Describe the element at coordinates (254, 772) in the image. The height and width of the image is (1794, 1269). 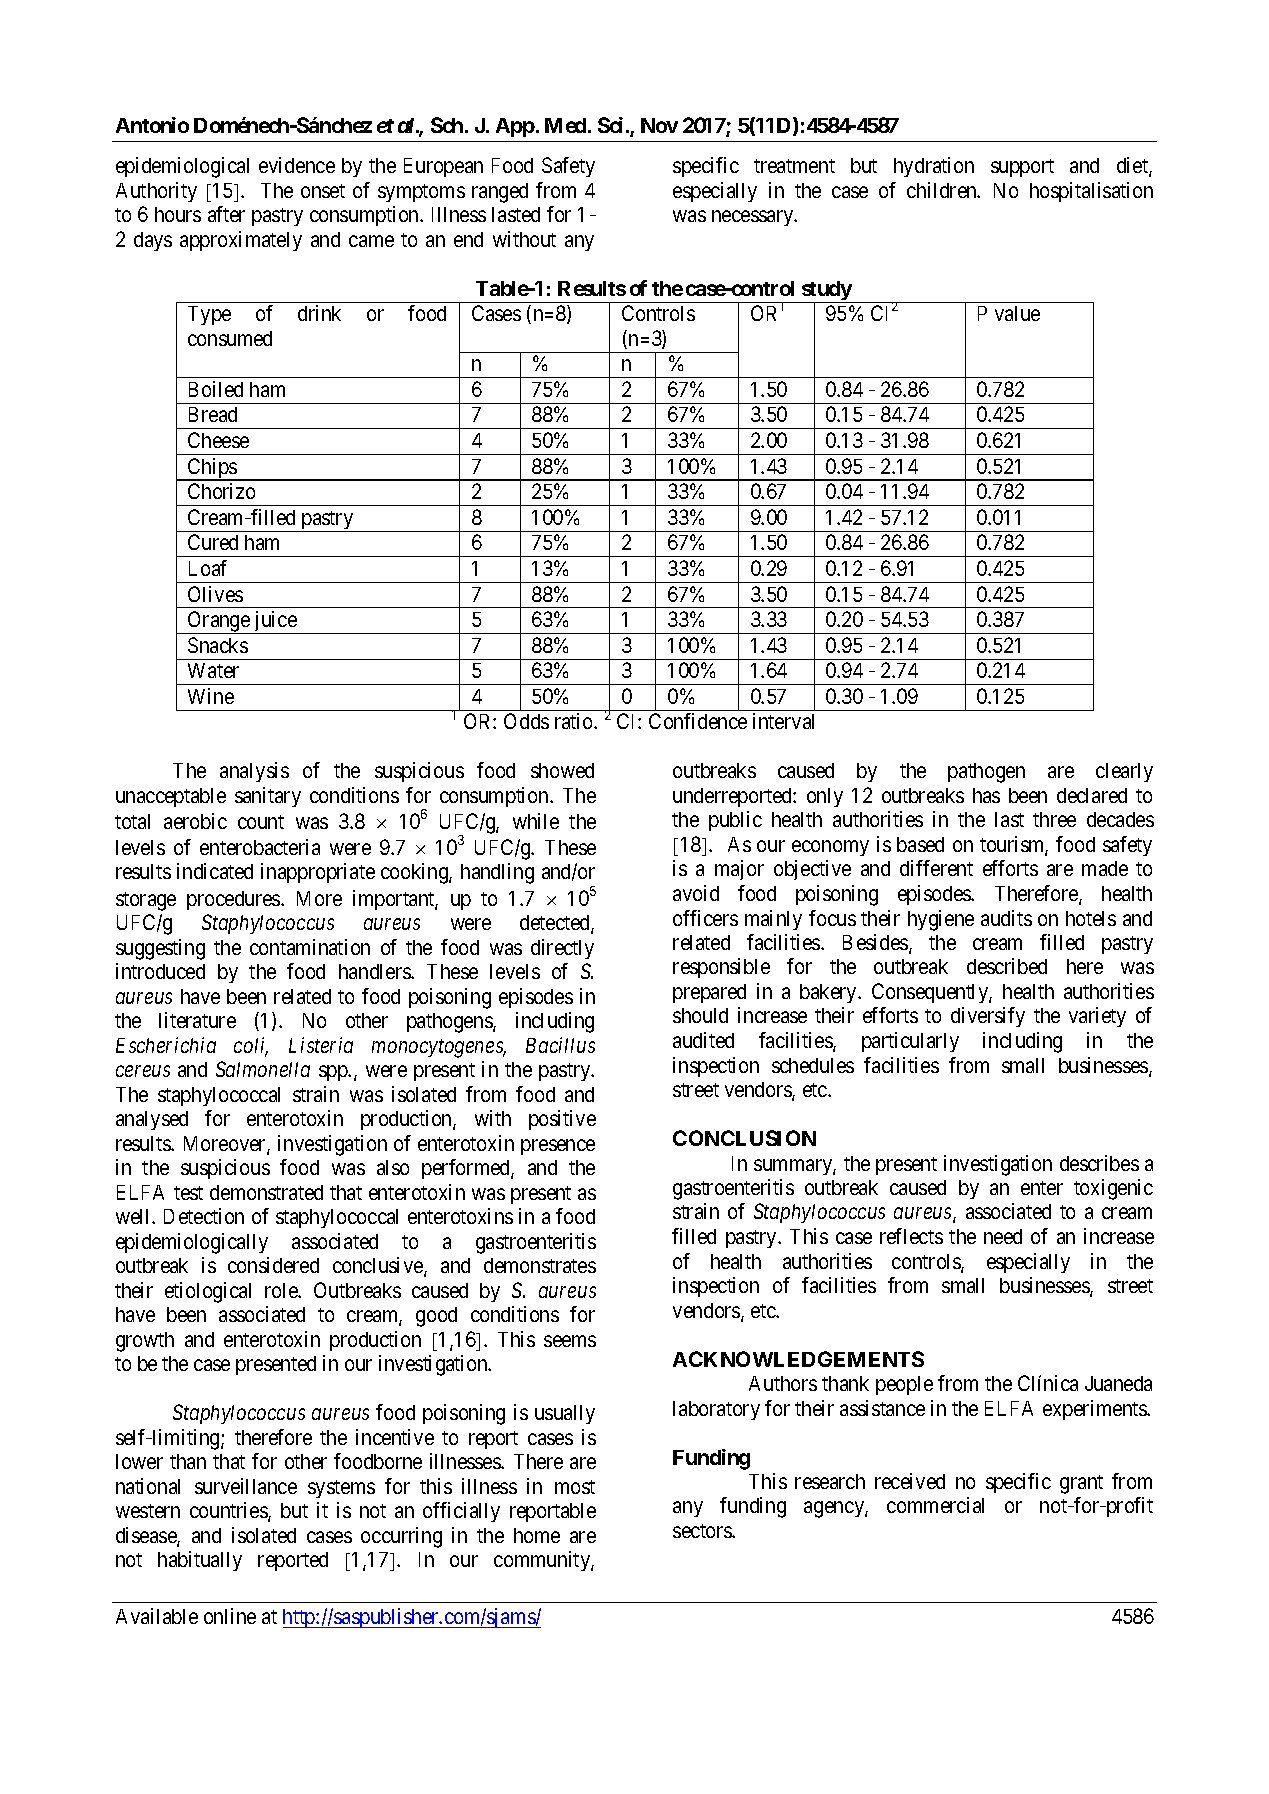
I see `analysis` at that location.
